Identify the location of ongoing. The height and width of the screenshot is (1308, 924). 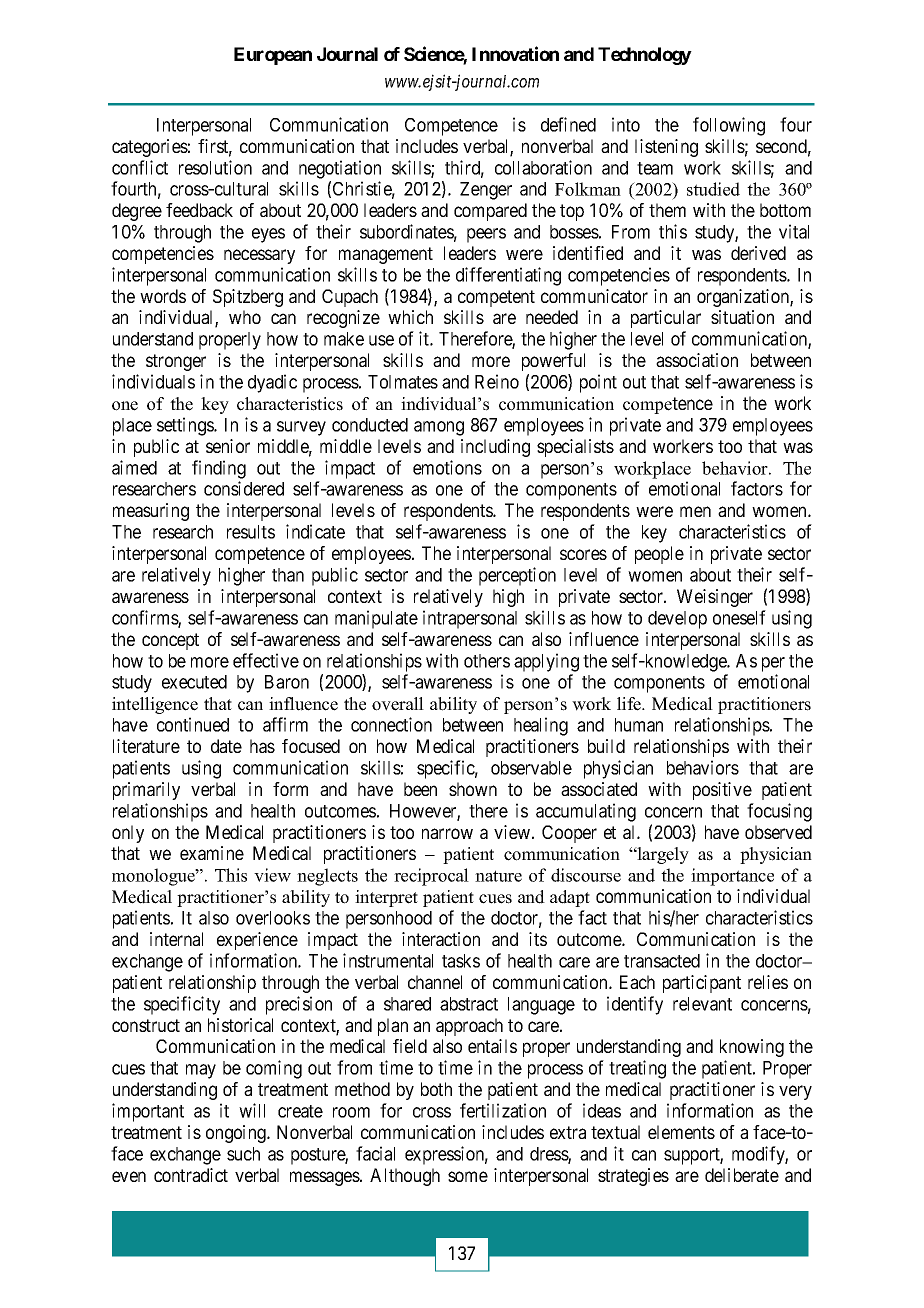
(237, 1134).
